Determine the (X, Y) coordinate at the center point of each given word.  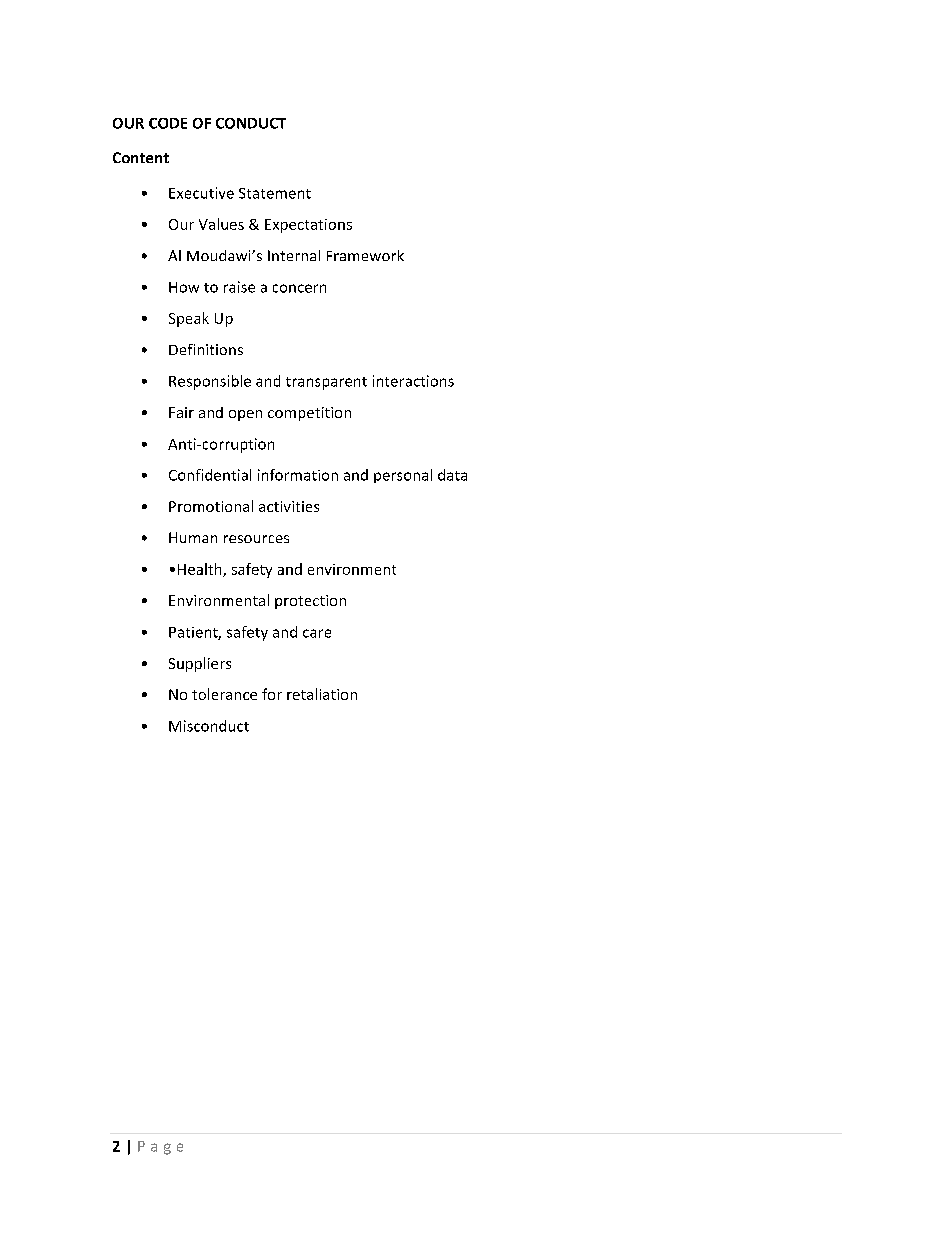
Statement (275, 193)
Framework (365, 255)
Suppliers (200, 664)
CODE (168, 123)
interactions (413, 381)
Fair (181, 412)
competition (309, 414)
